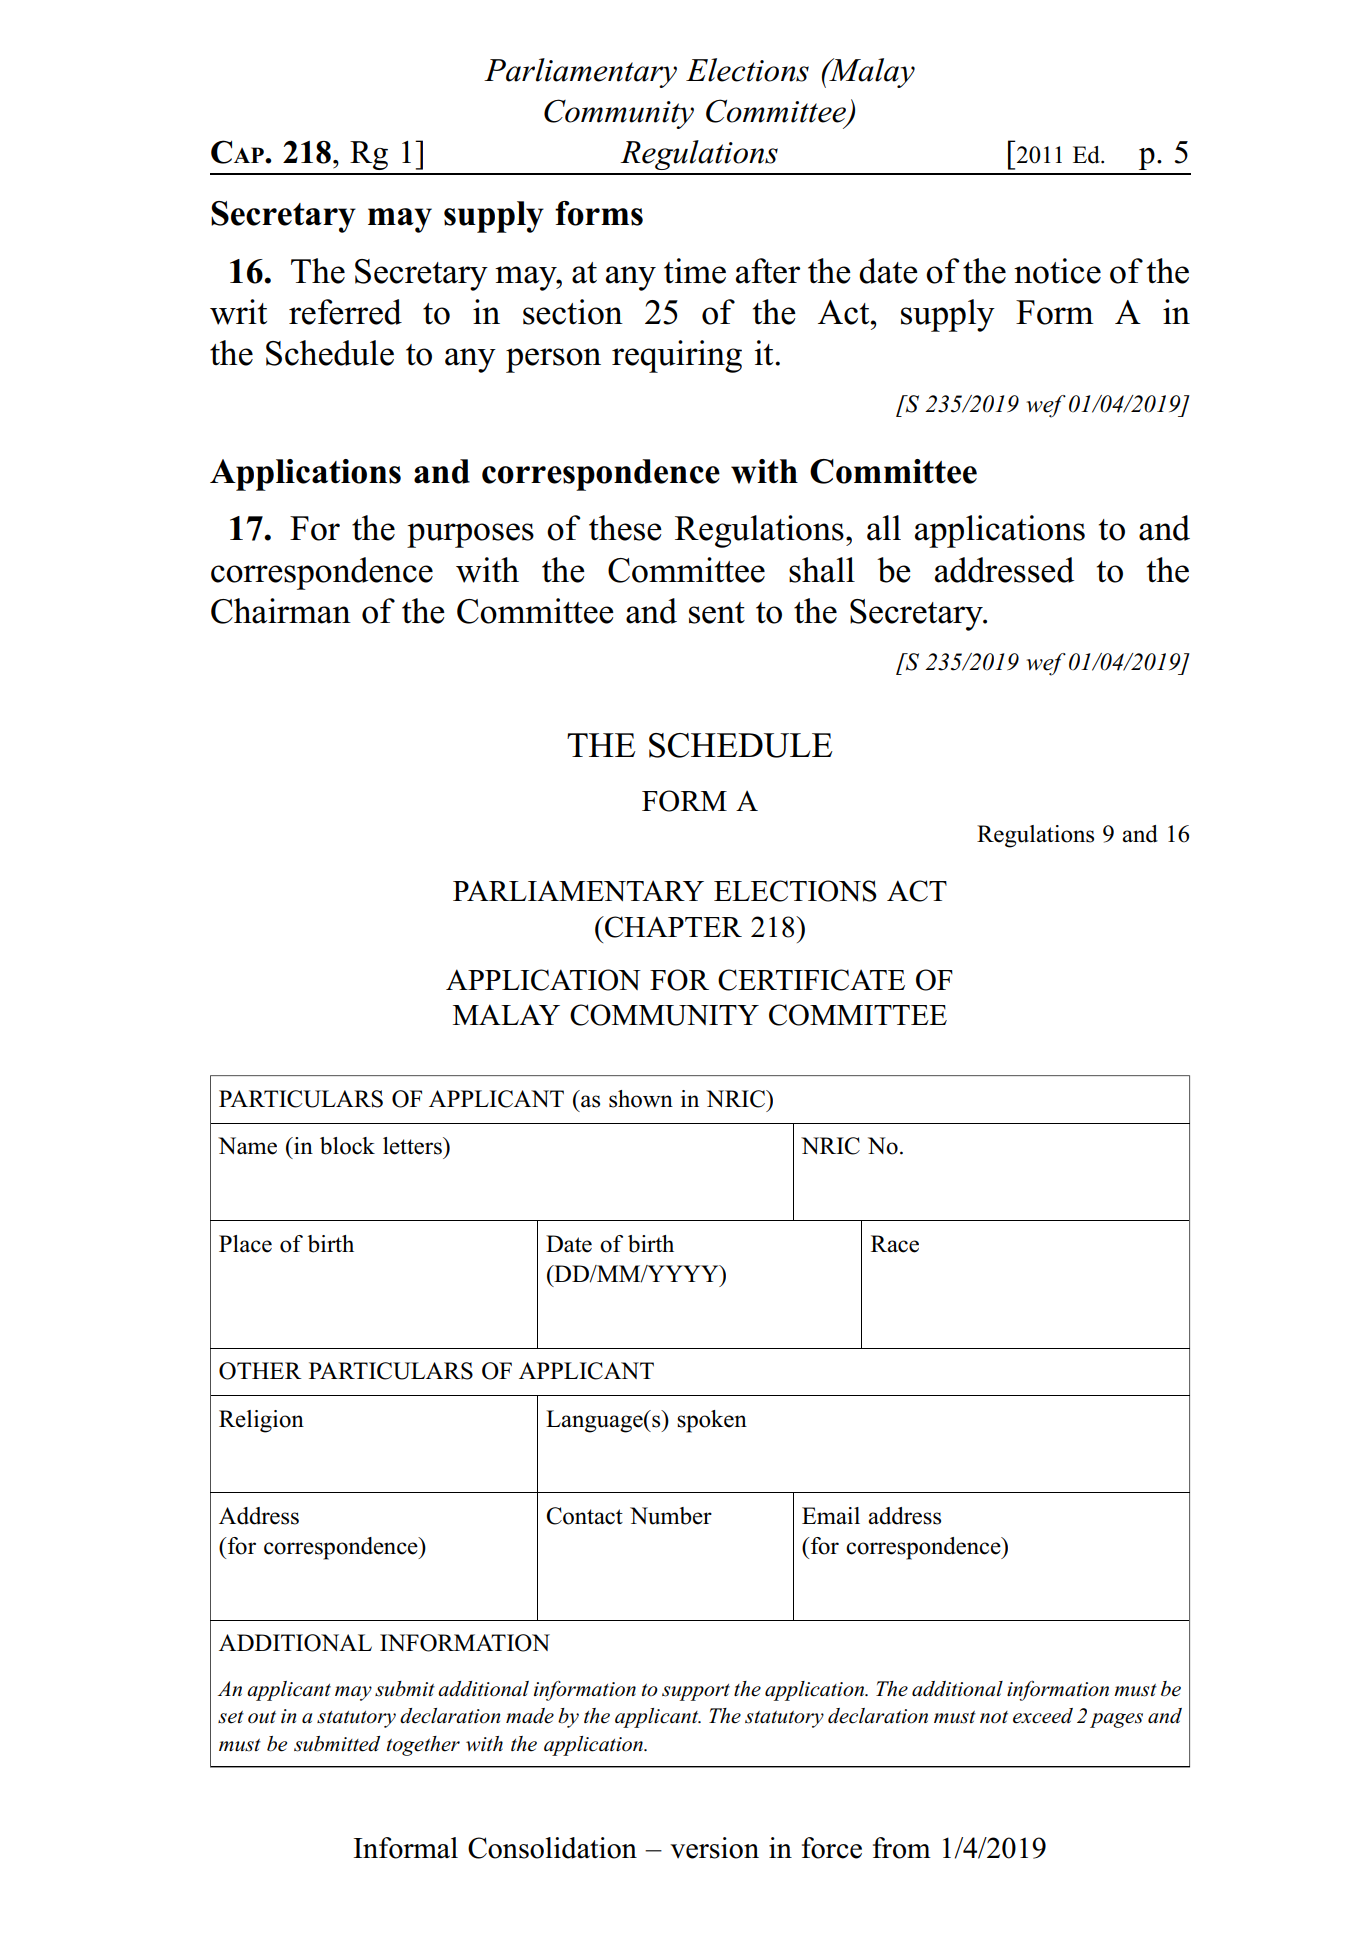 The height and width of the image is (1944, 1369). Describe the element at coordinates (423, 1746) in the image. I see `together` at that location.
